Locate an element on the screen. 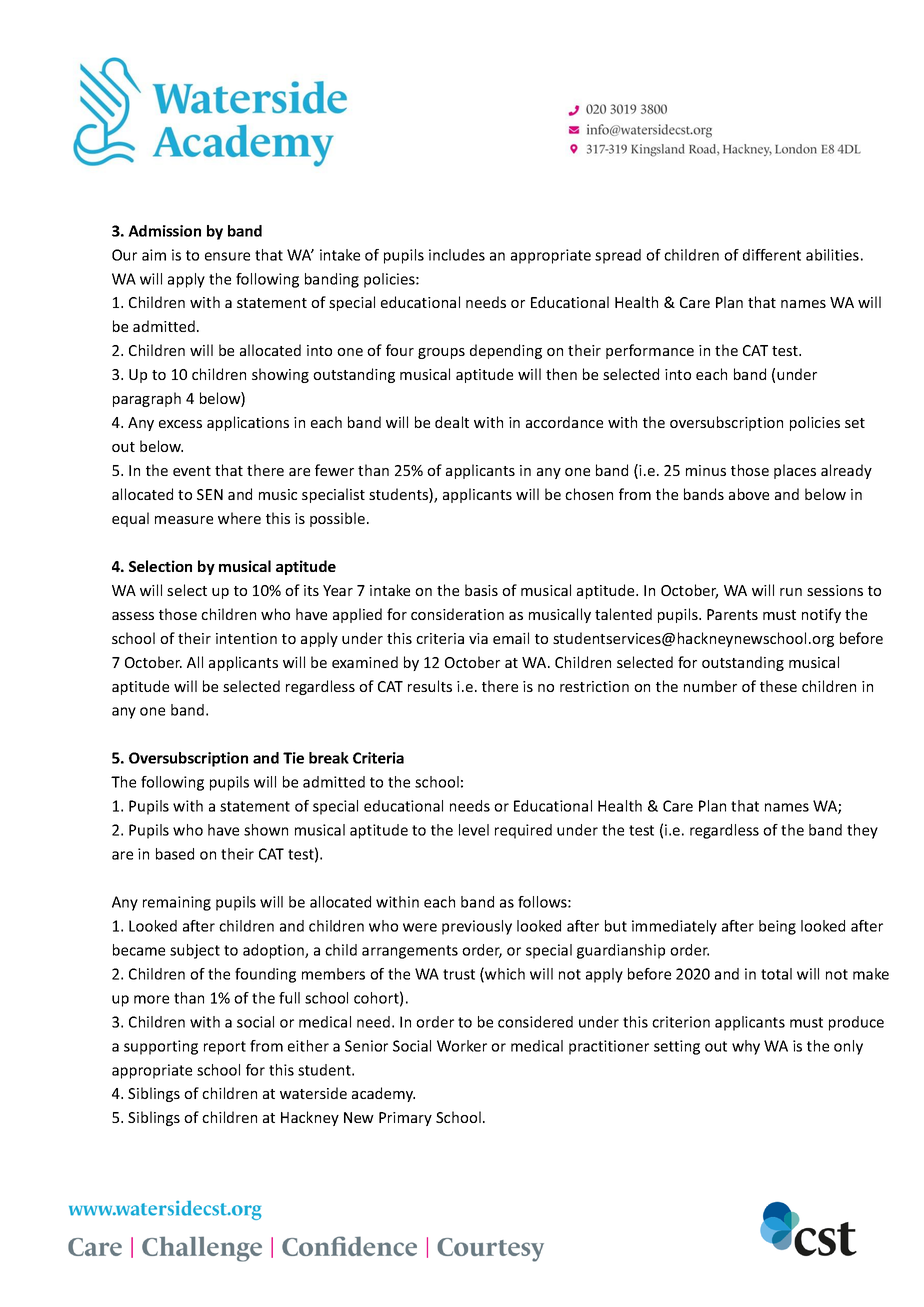  different is located at coordinates (772, 255).
